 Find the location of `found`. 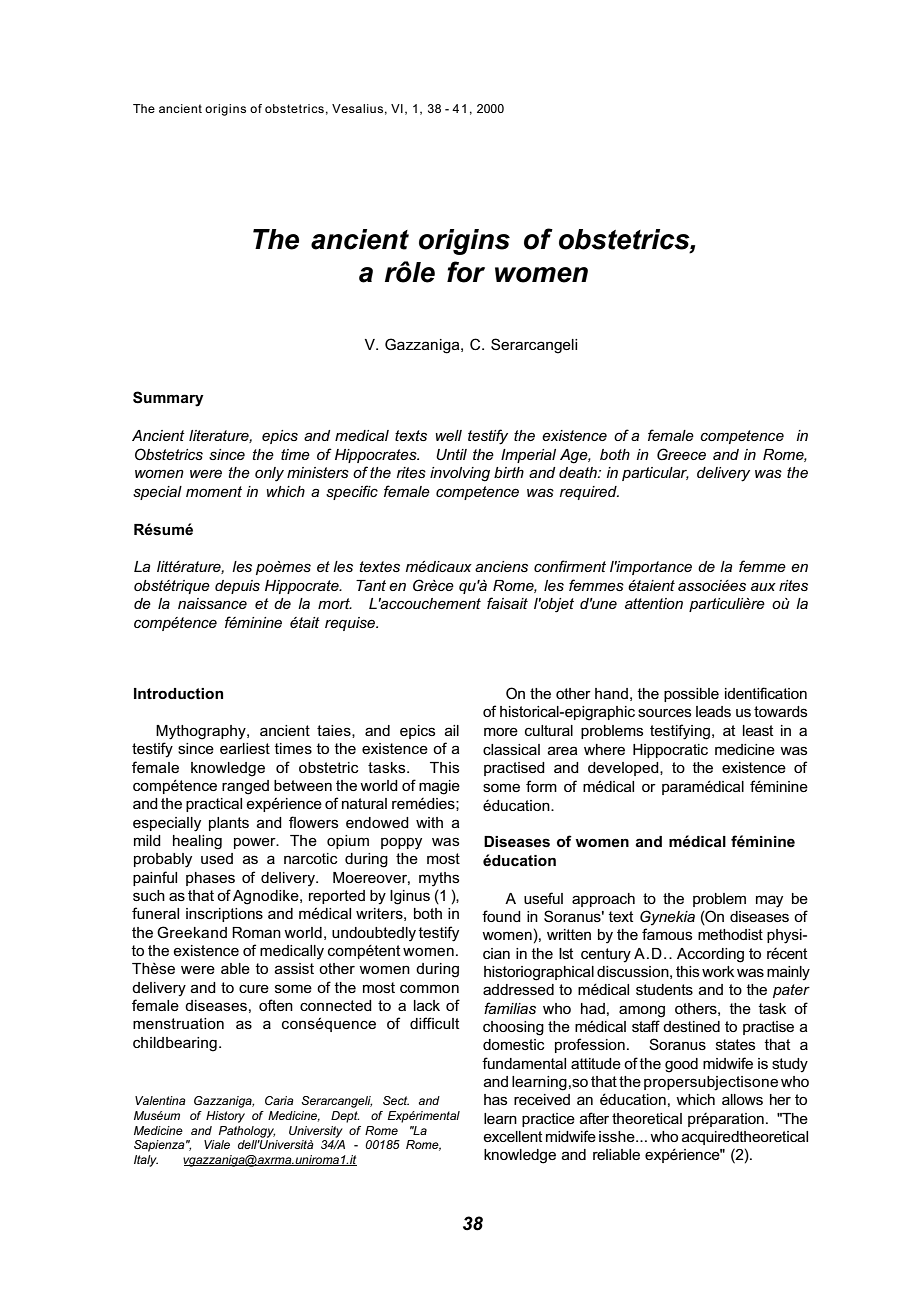

found is located at coordinates (501, 916).
